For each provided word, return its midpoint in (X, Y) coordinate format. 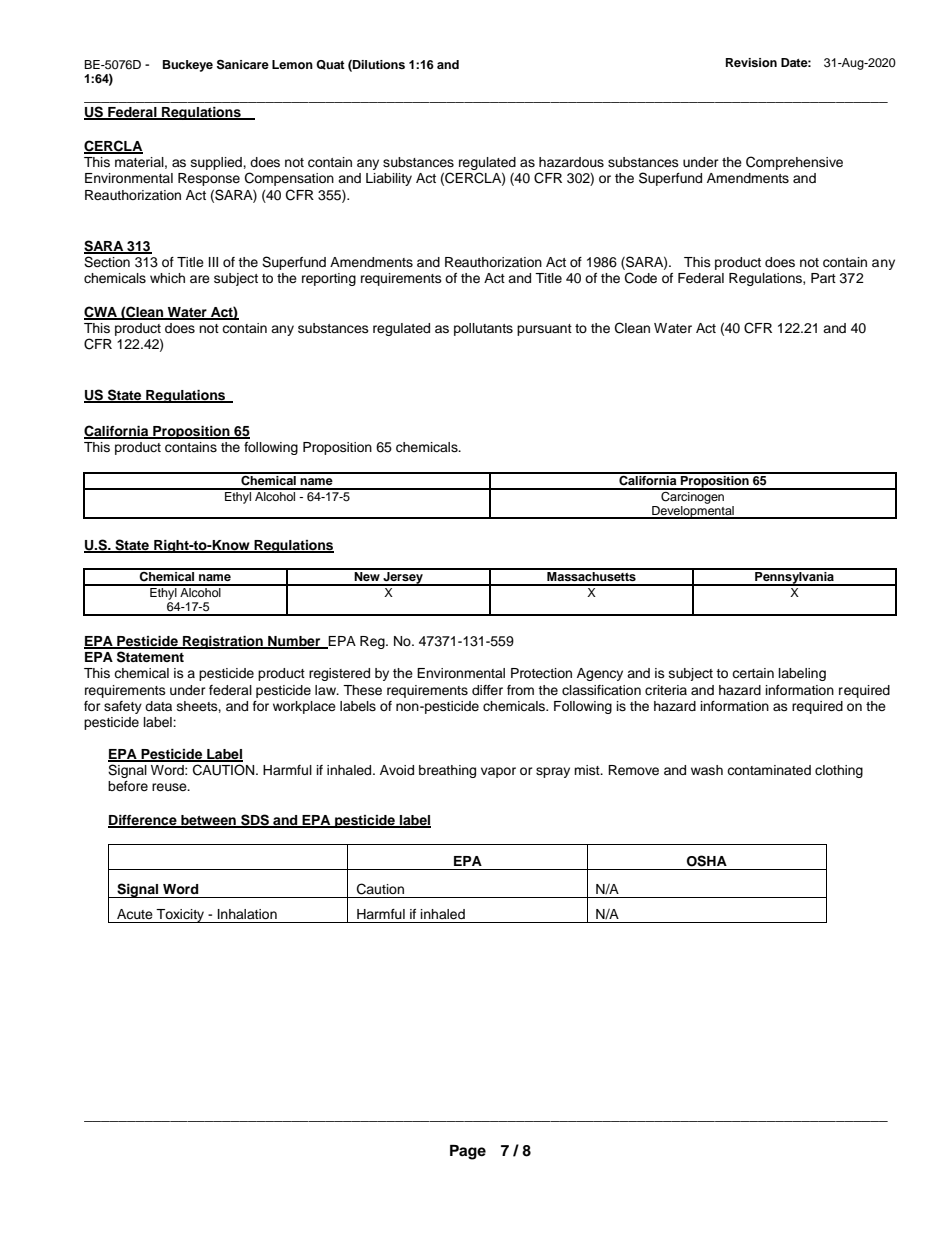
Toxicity (181, 916)
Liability (389, 179)
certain (753, 673)
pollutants (483, 329)
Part (823, 278)
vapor (498, 772)
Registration (223, 642)
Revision (751, 62)
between (208, 821)
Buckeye (188, 66)
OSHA (707, 861)
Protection (541, 673)
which (167, 278)
